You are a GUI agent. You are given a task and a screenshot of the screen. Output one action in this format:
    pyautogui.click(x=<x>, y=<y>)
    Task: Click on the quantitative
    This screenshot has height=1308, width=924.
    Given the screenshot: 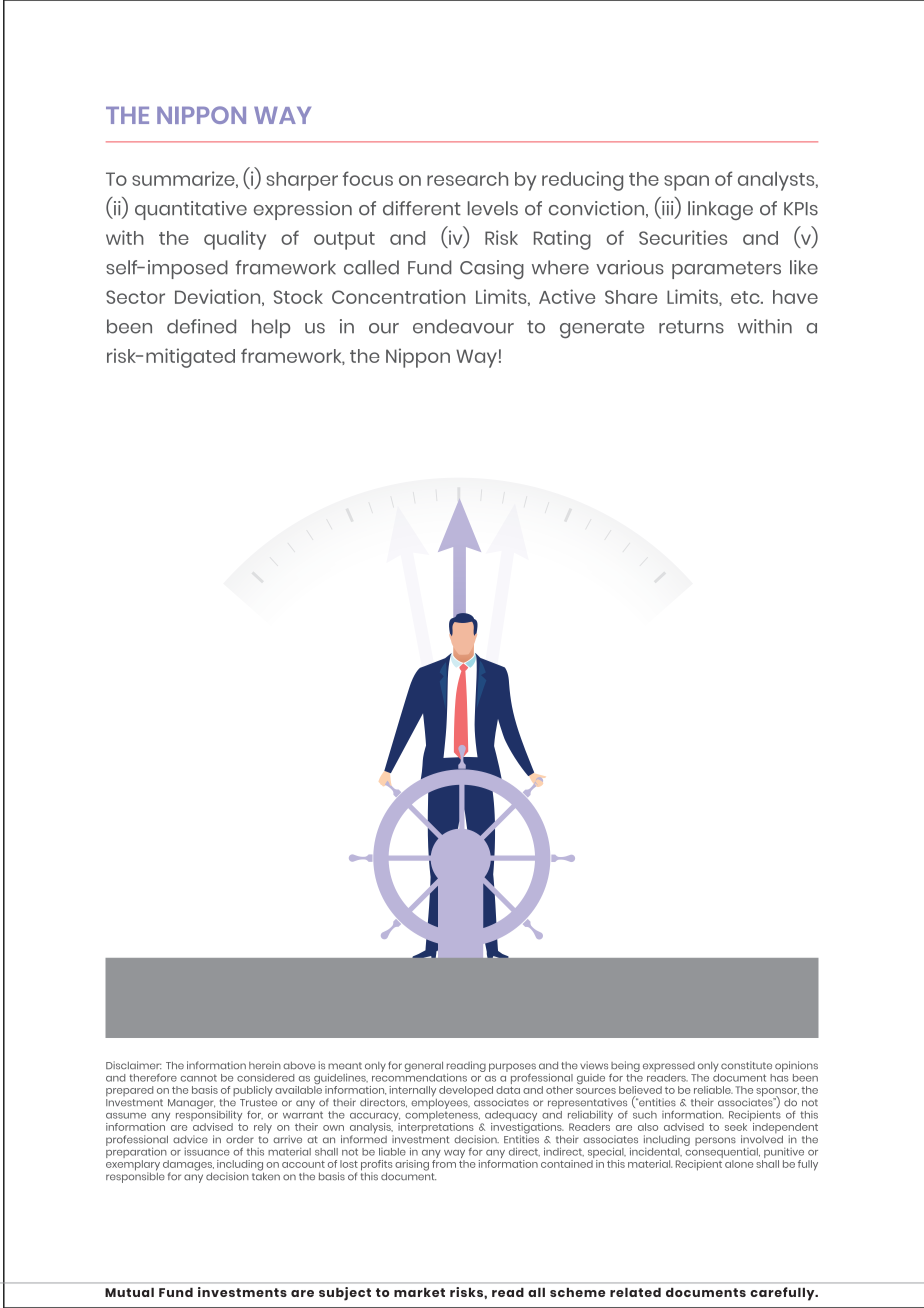 What is the action you would take?
    pyautogui.click(x=191, y=210)
